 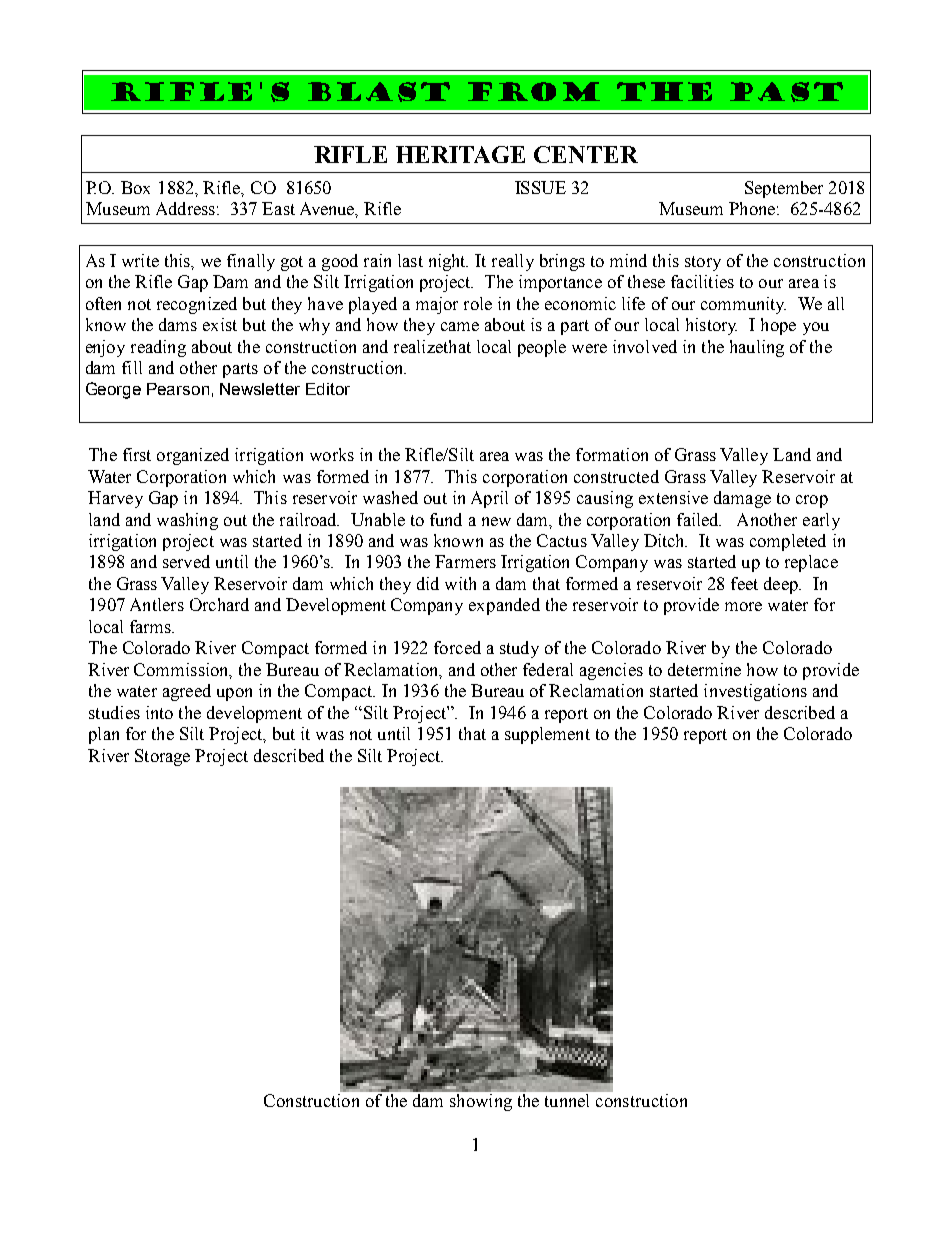 What do you see at coordinates (186, 561) in the screenshot?
I see `served` at bounding box center [186, 561].
